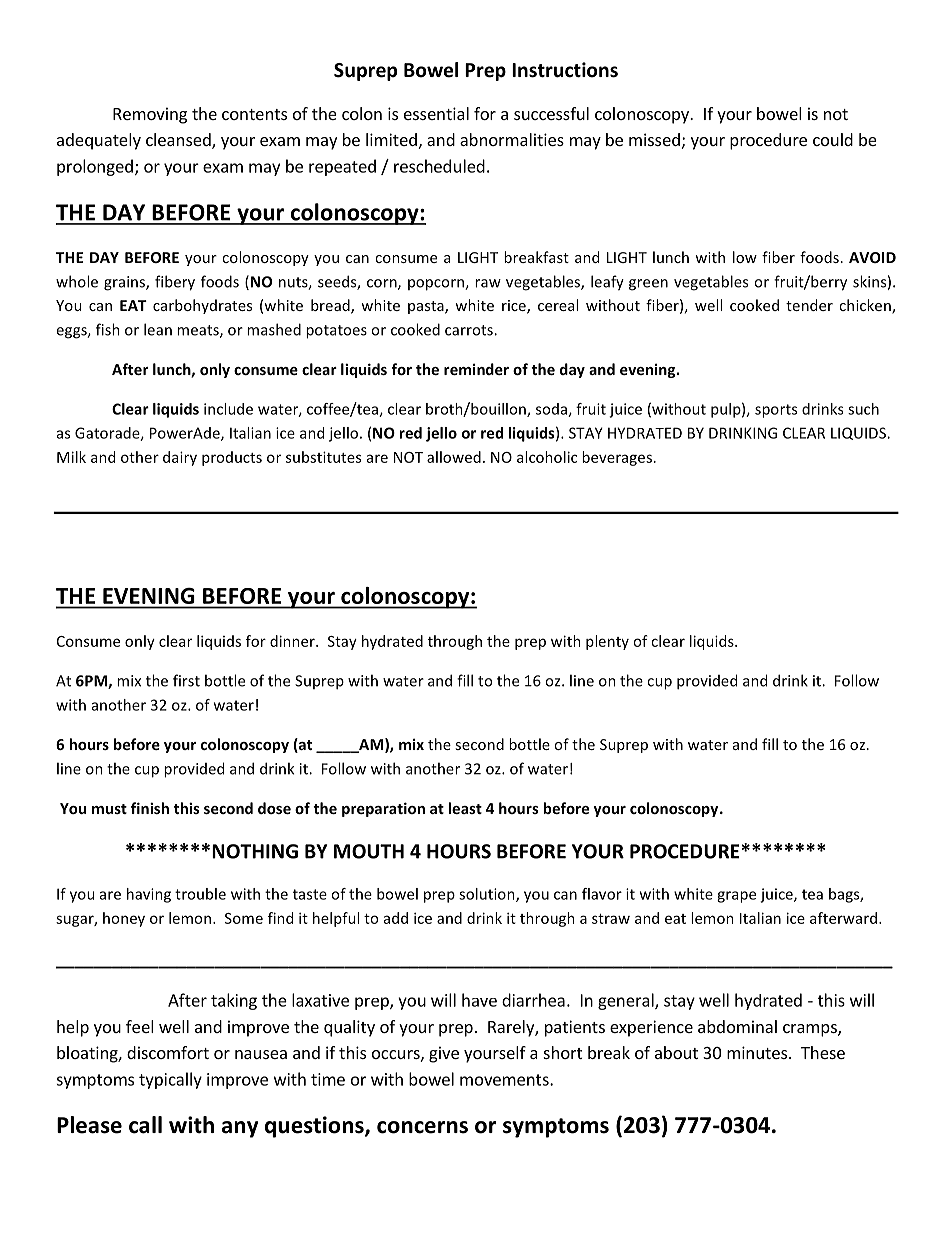 This screenshot has width=952, height=1233. What do you see at coordinates (168, 1052) in the screenshot?
I see `discomfort` at bounding box center [168, 1052].
